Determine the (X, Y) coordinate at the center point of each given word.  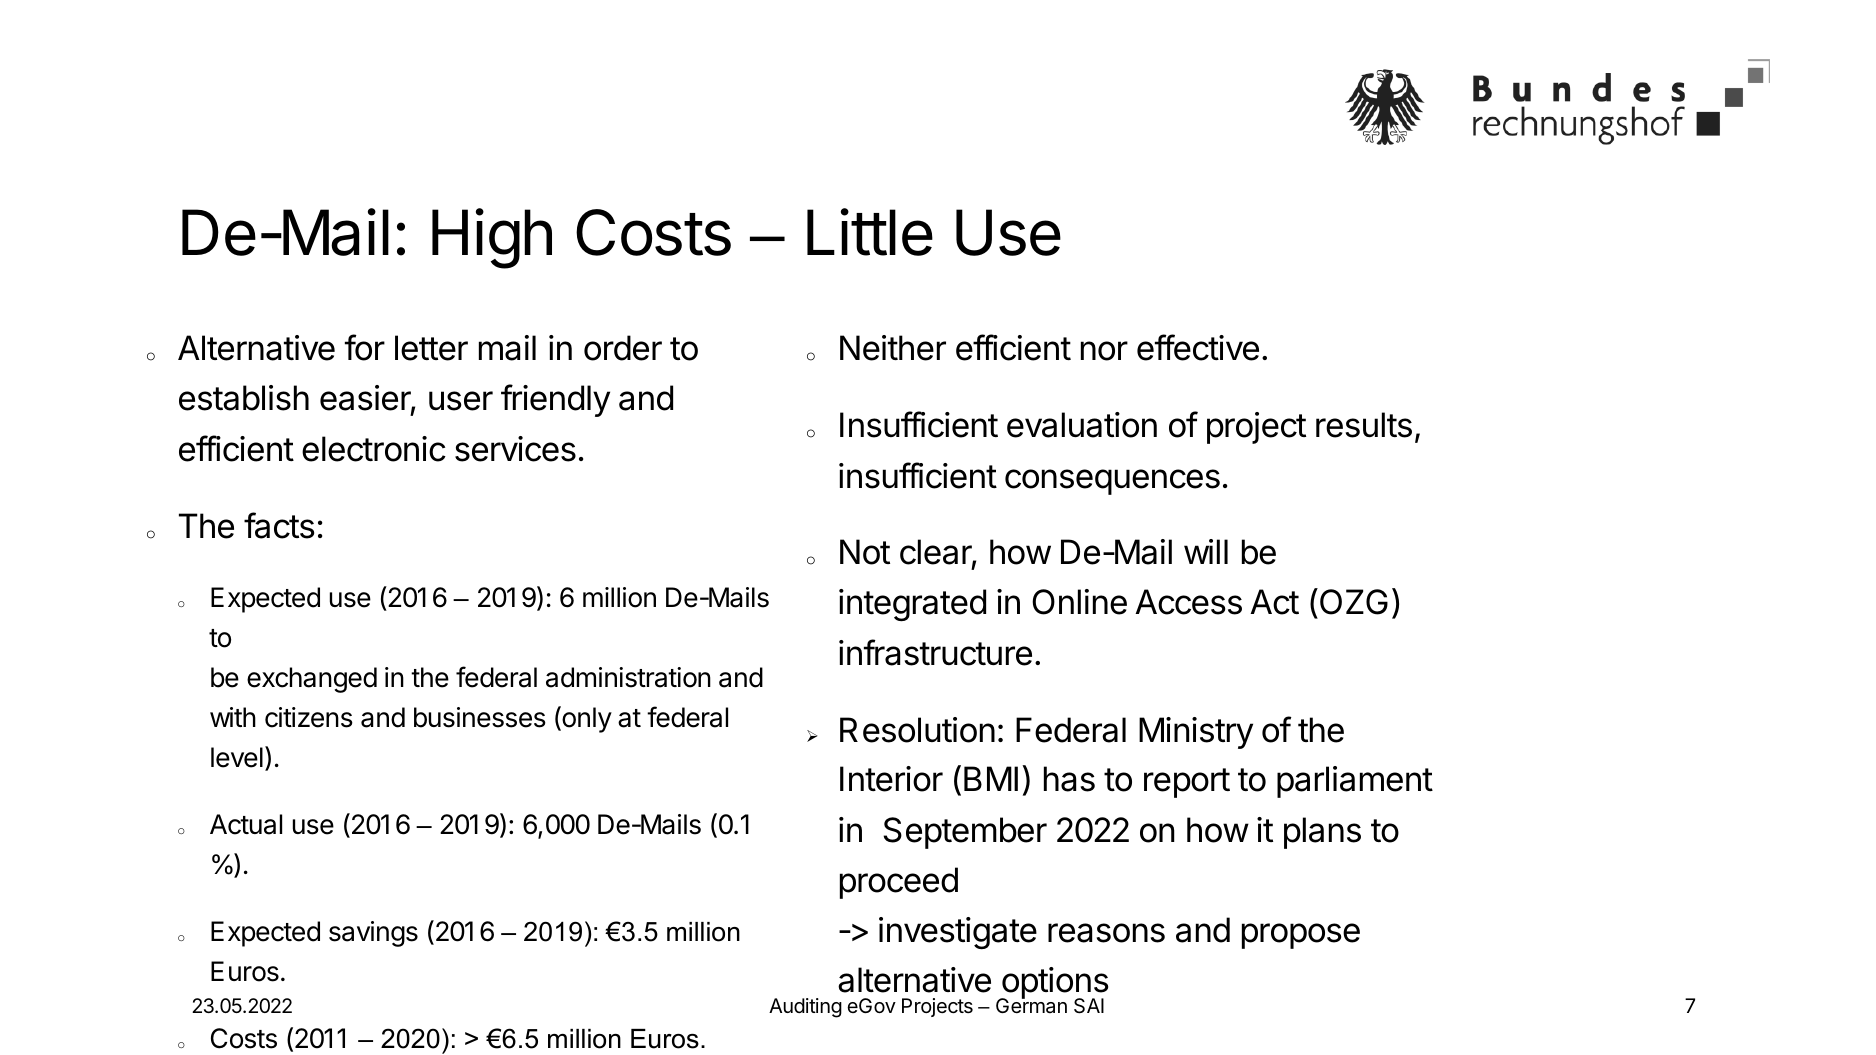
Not (865, 552)
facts (279, 525)
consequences (1112, 482)
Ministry (1196, 733)
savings (373, 934)
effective (1198, 347)
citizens (309, 717)
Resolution (917, 730)
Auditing (805, 1008)
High (492, 238)
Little (870, 232)
